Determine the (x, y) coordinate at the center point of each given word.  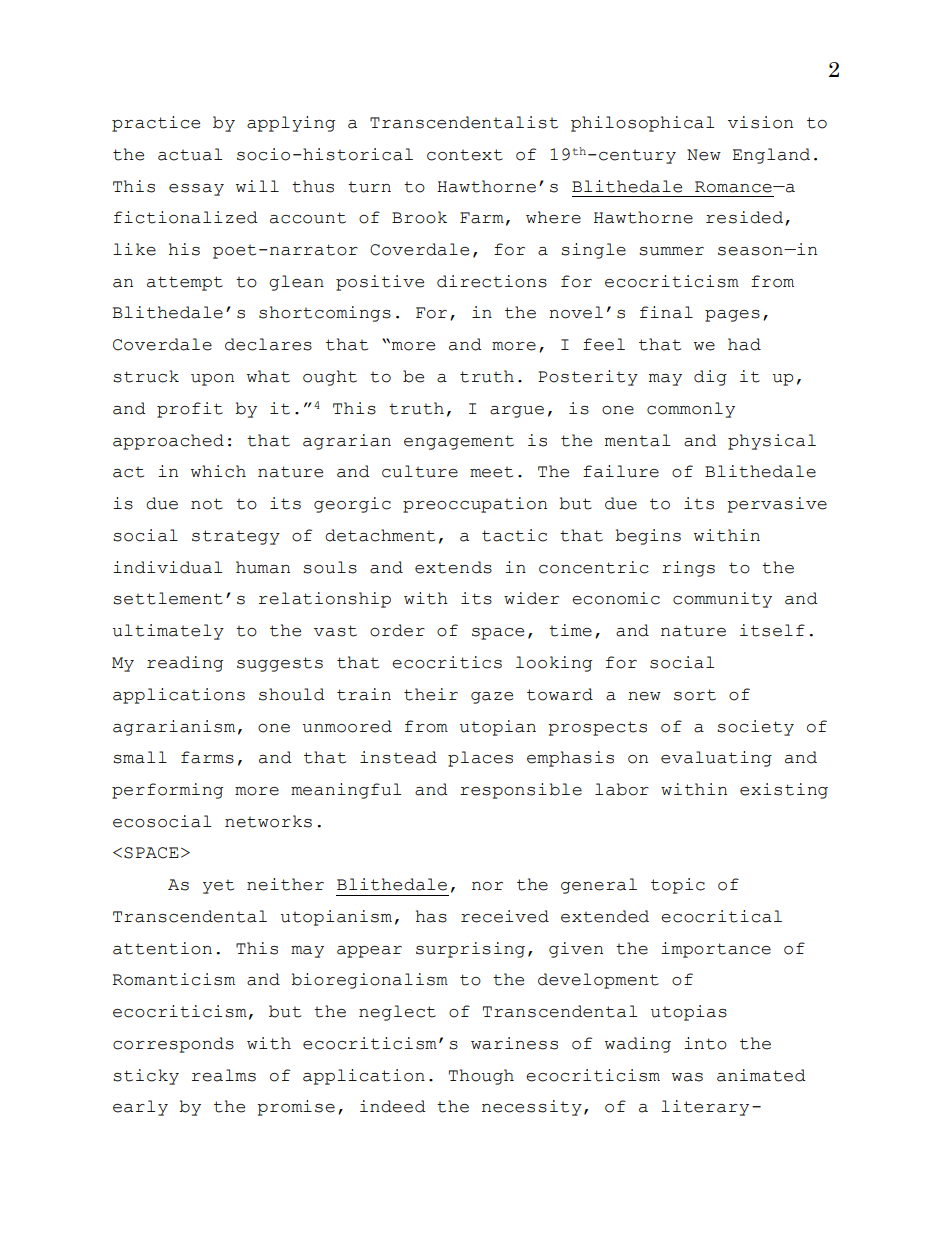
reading (185, 664)
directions (492, 281)
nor (487, 886)
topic (678, 886)
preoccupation (475, 505)
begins (648, 537)
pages (732, 316)
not (207, 504)
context (465, 155)
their (431, 694)
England (771, 156)
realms (224, 1075)
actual (190, 154)
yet (218, 887)
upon (212, 380)
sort (695, 695)
